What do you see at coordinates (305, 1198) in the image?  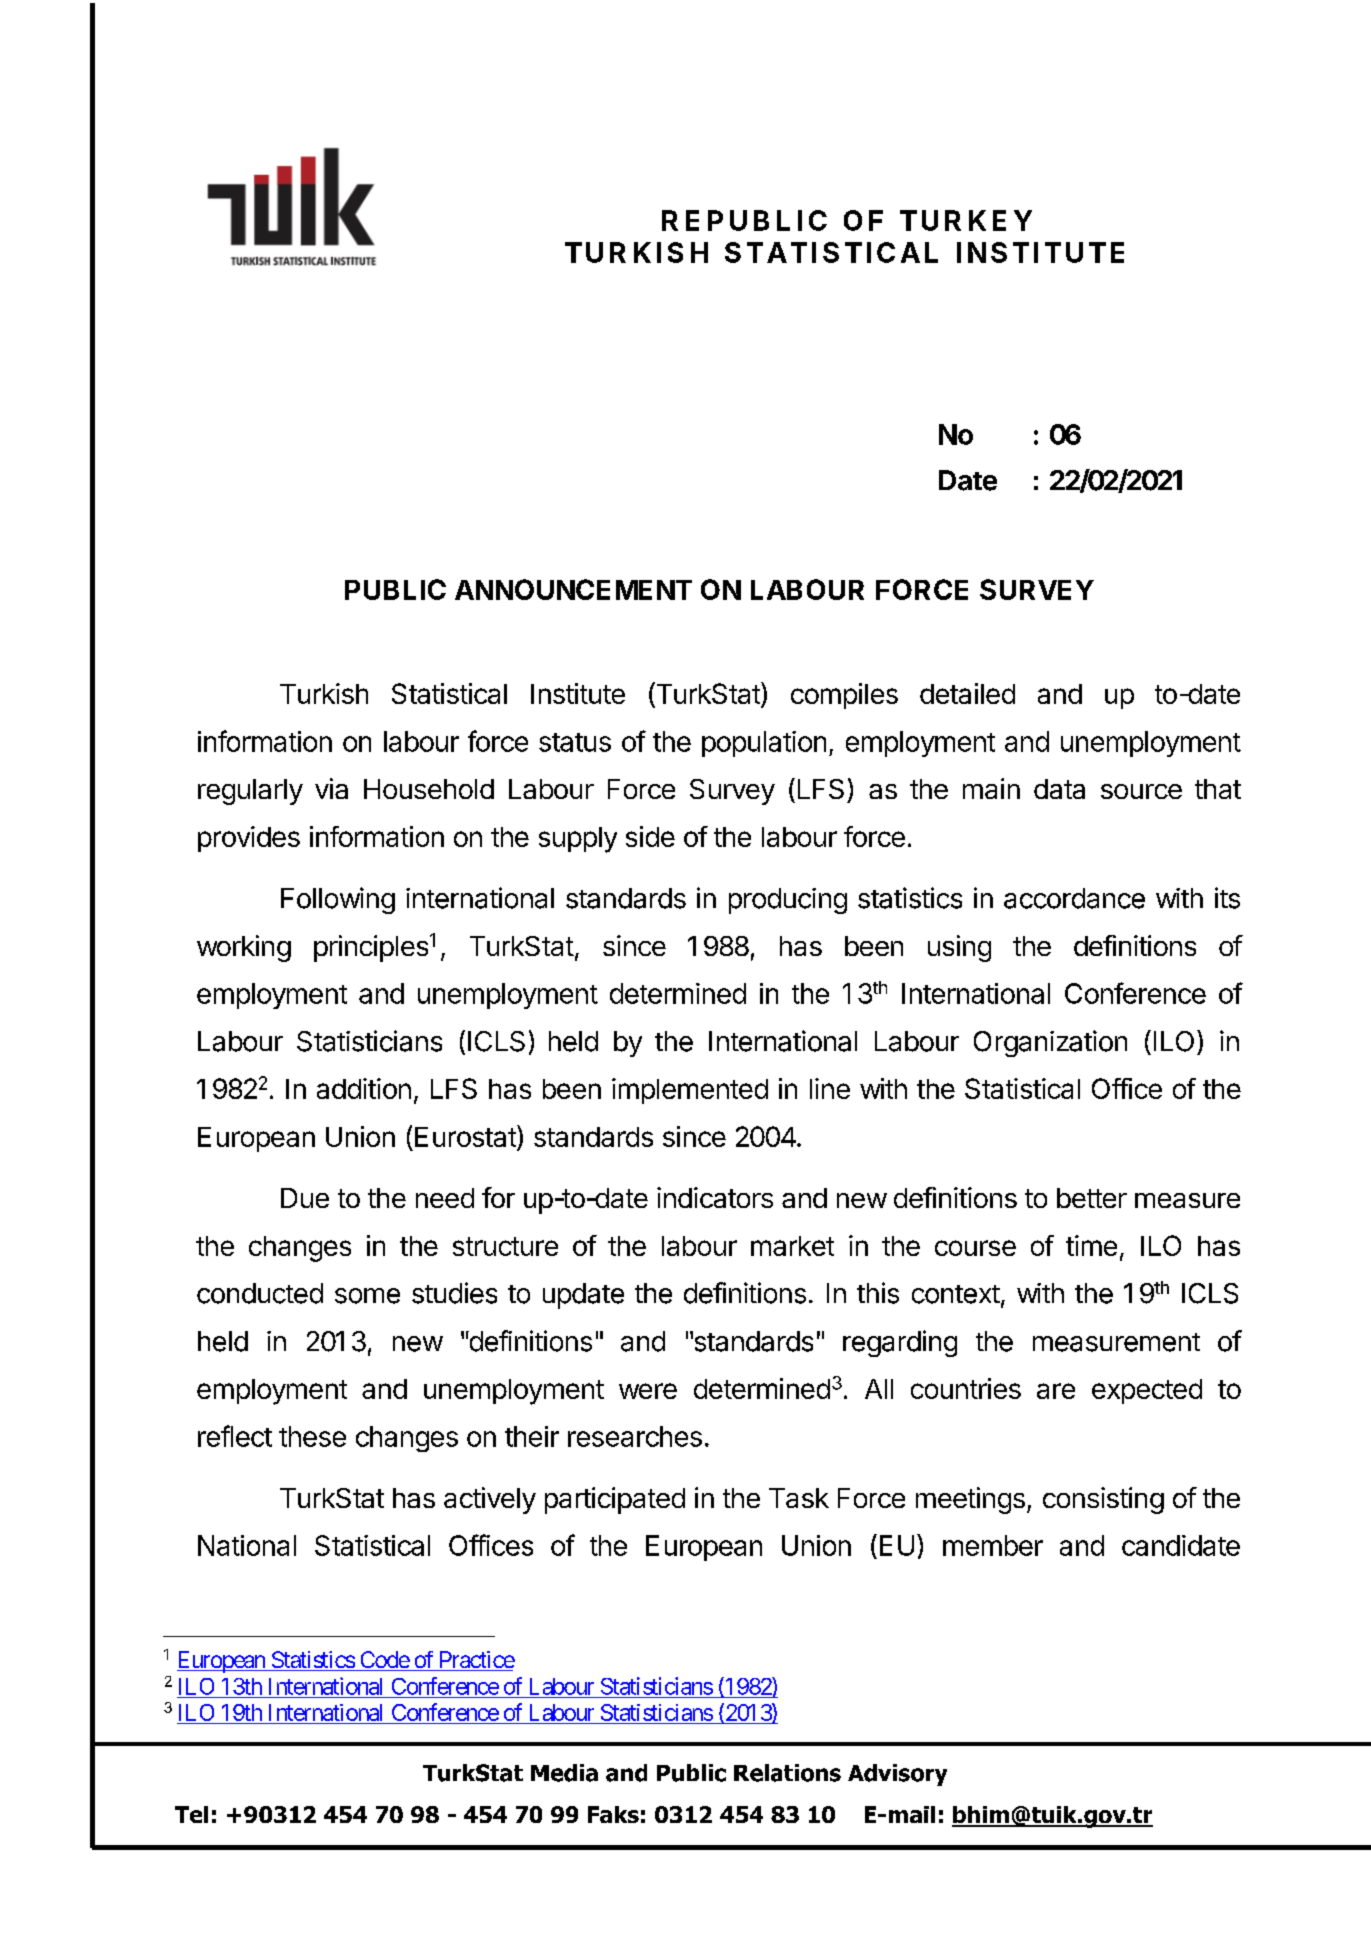 I see `Due` at bounding box center [305, 1198].
